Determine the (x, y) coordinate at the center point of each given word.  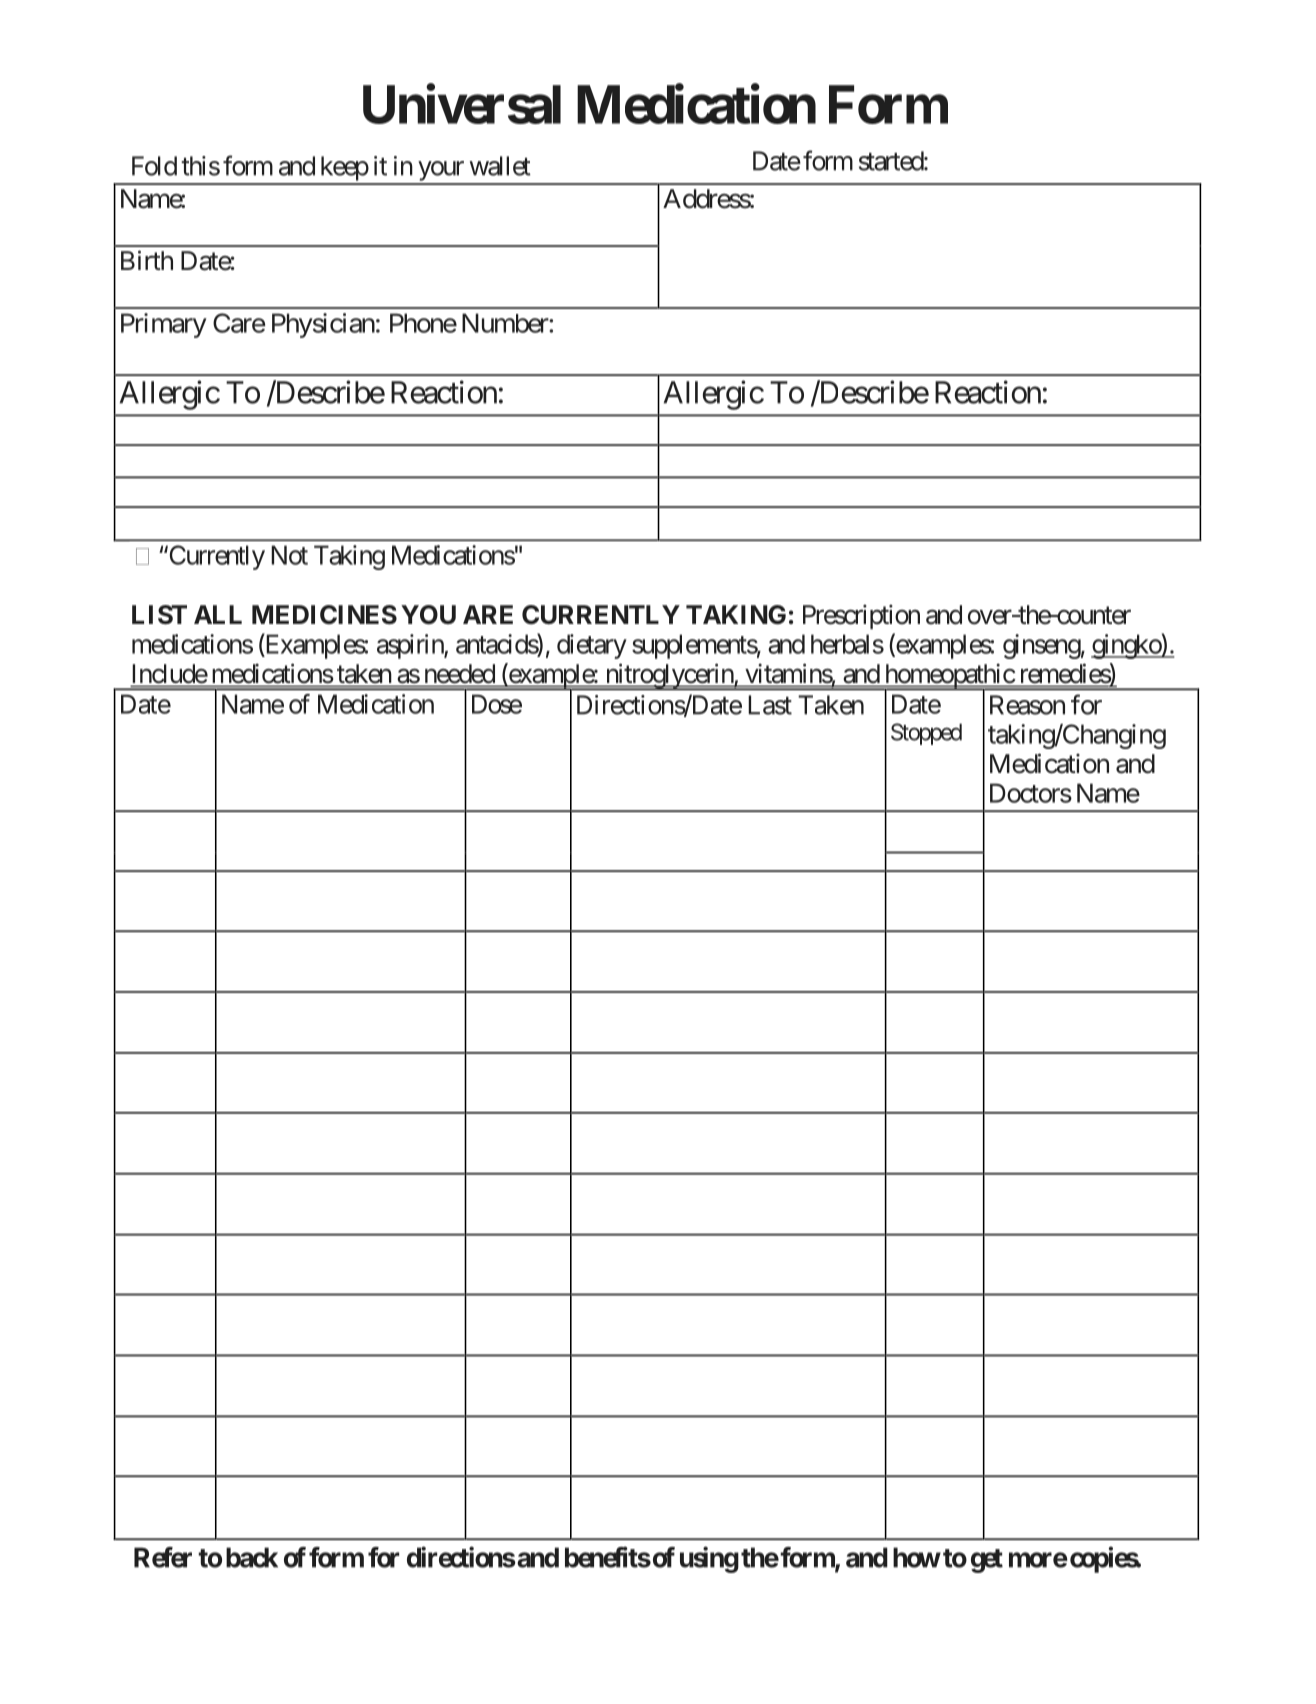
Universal (462, 104)
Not (289, 555)
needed (458, 675)
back (252, 1557)
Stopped (926, 734)
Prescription (861, 616)
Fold (154, 166)
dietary (592, 646)
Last (770, 705)
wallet (500, 166)
